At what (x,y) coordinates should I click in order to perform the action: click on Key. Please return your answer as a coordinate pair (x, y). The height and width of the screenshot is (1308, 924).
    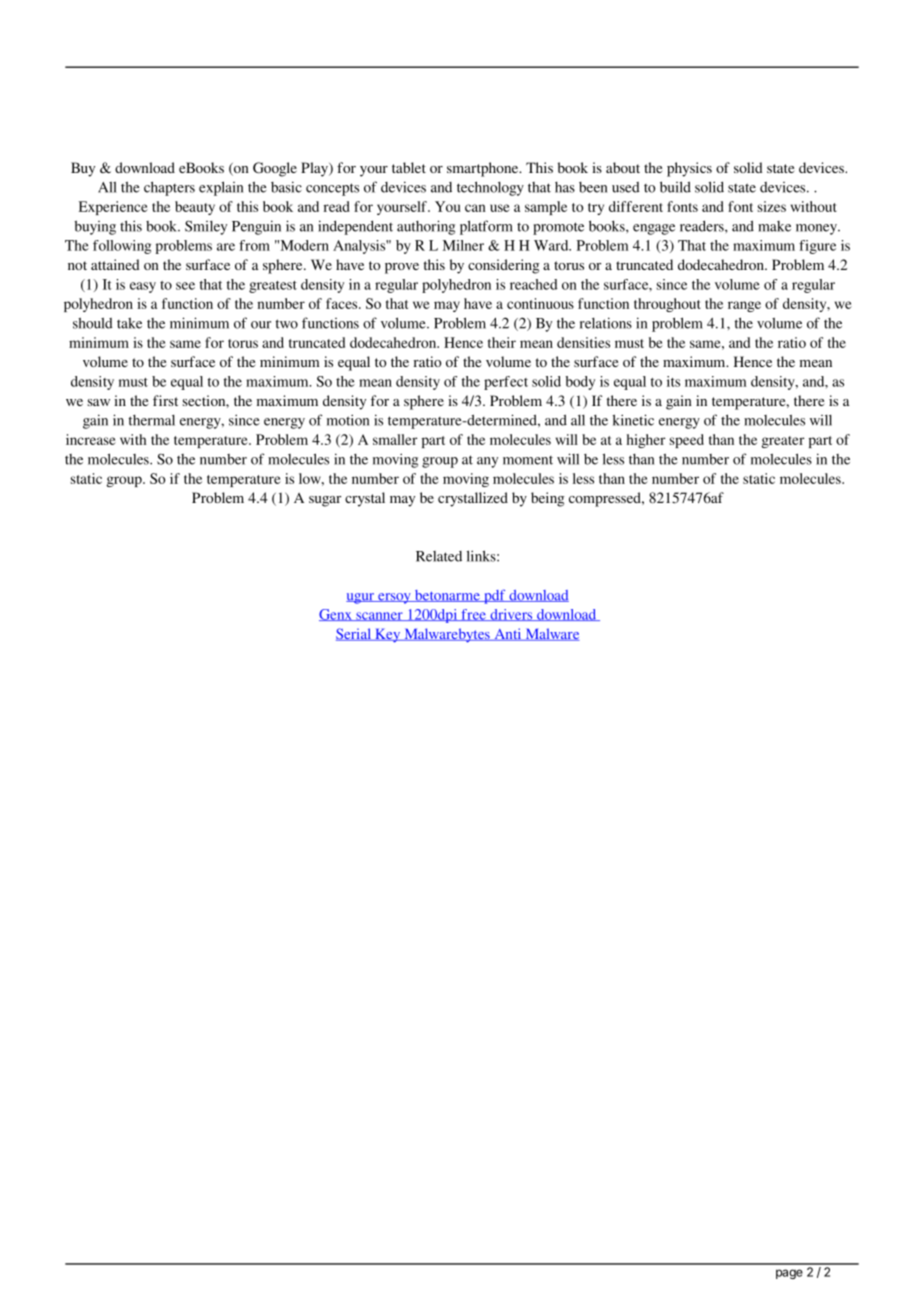
    Looking at the image, I should click on (388, 636).
